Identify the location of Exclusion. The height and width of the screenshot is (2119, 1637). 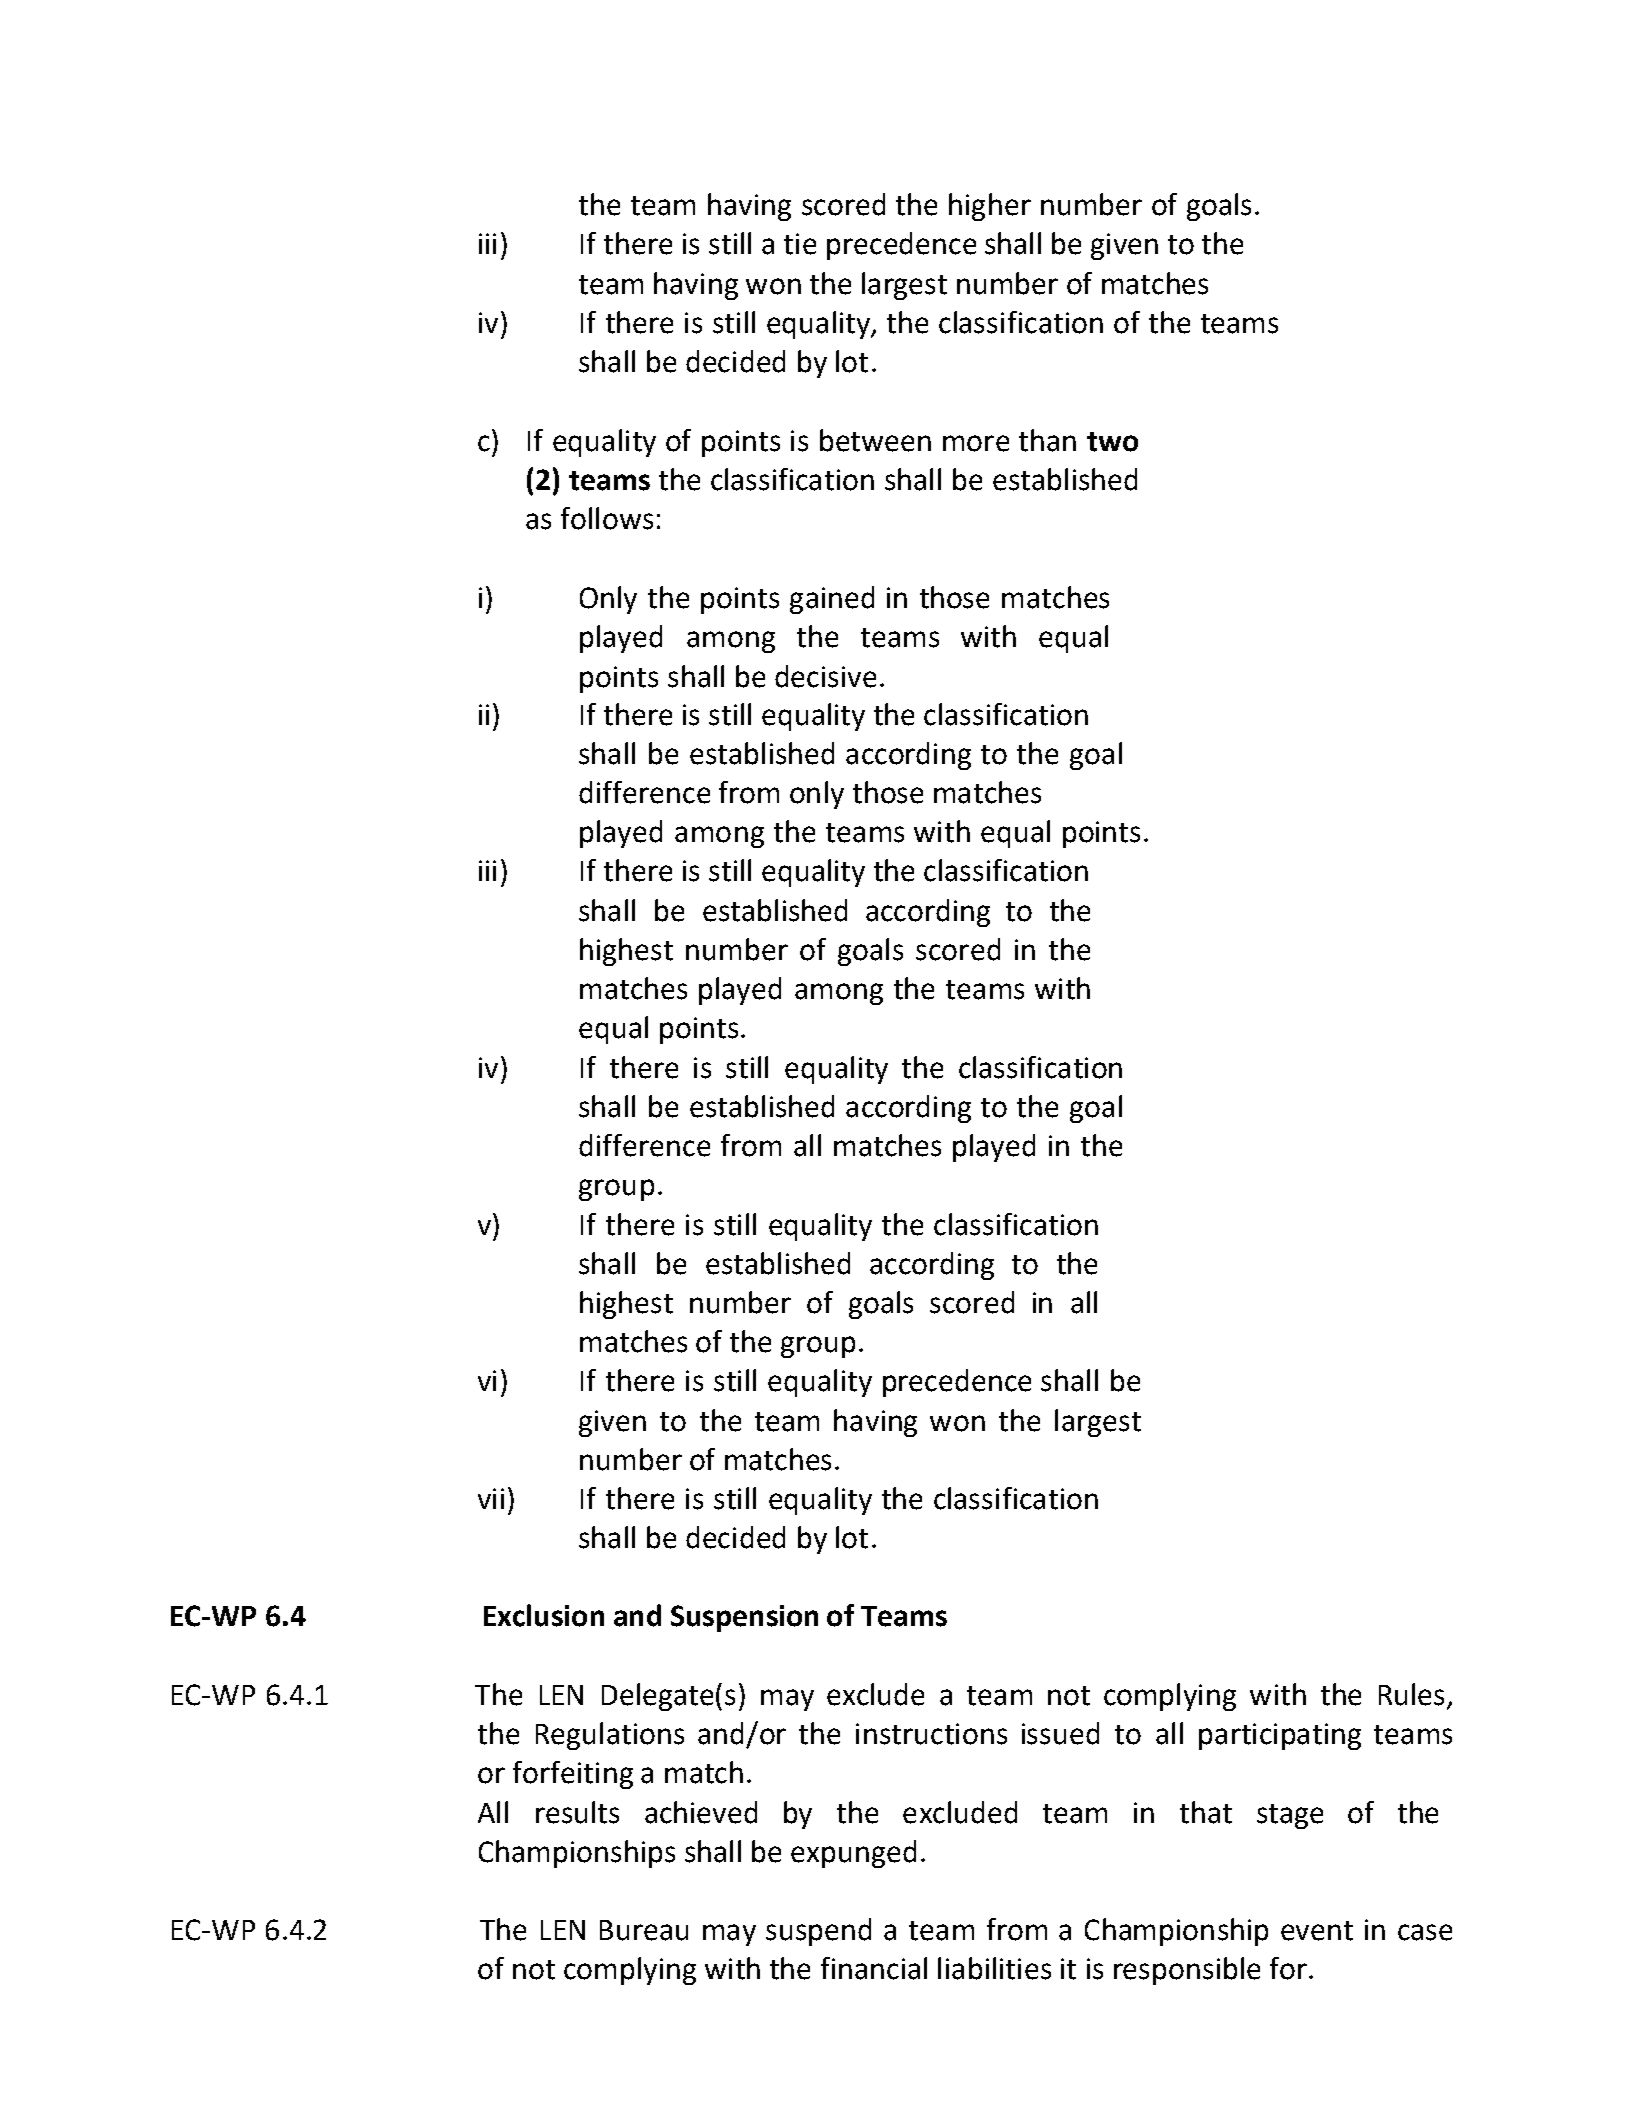
(544, 1615).
